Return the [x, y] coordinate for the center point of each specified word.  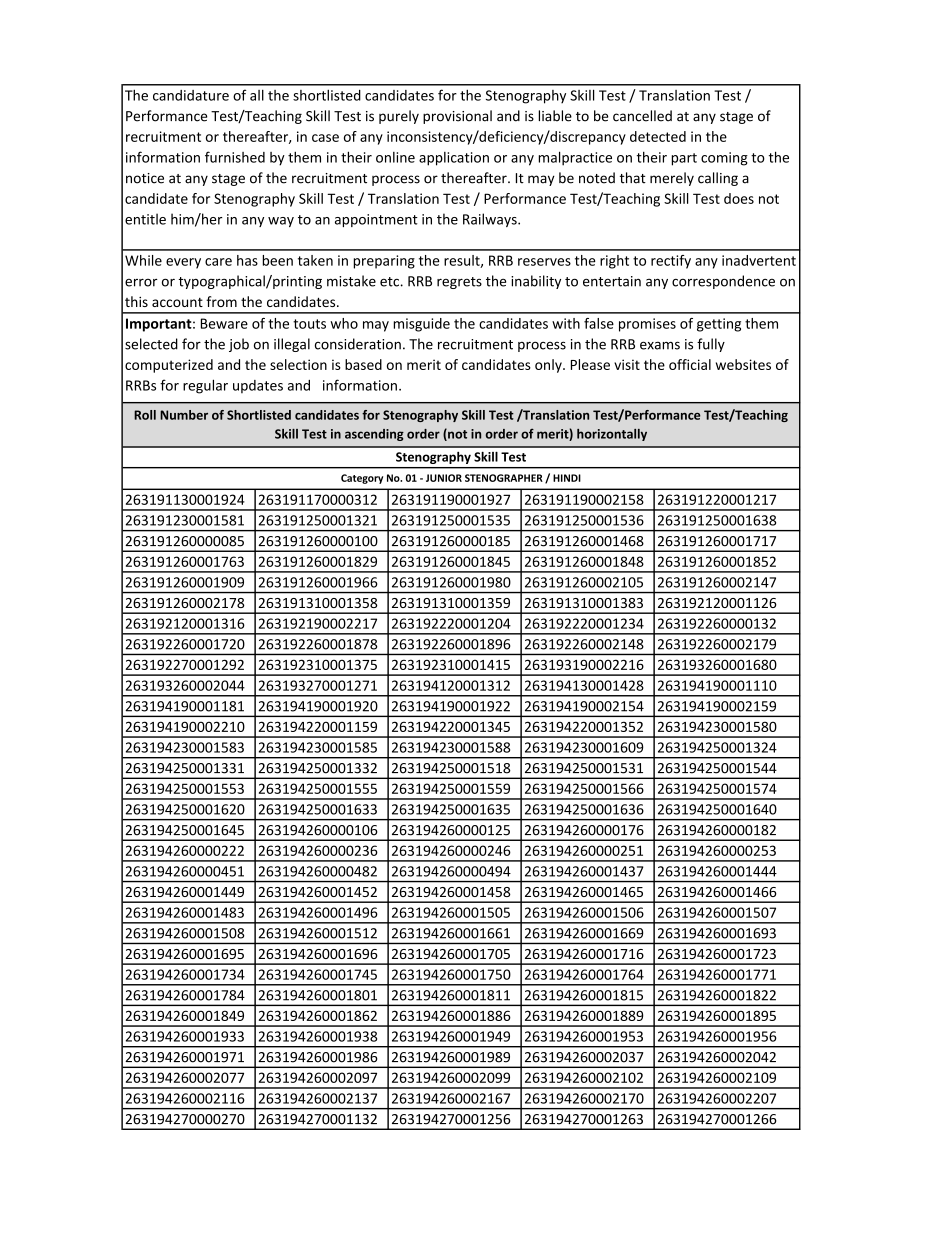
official [690, 364]
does [739, 198]
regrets [459, 283]
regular [205, 386]
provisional [457, 117]
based [363, 364]
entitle [145, 219]
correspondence [723, 282]
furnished [235, 157]
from [221, 301]
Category [362, 479]
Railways [491, 220]
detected [658, 136]
